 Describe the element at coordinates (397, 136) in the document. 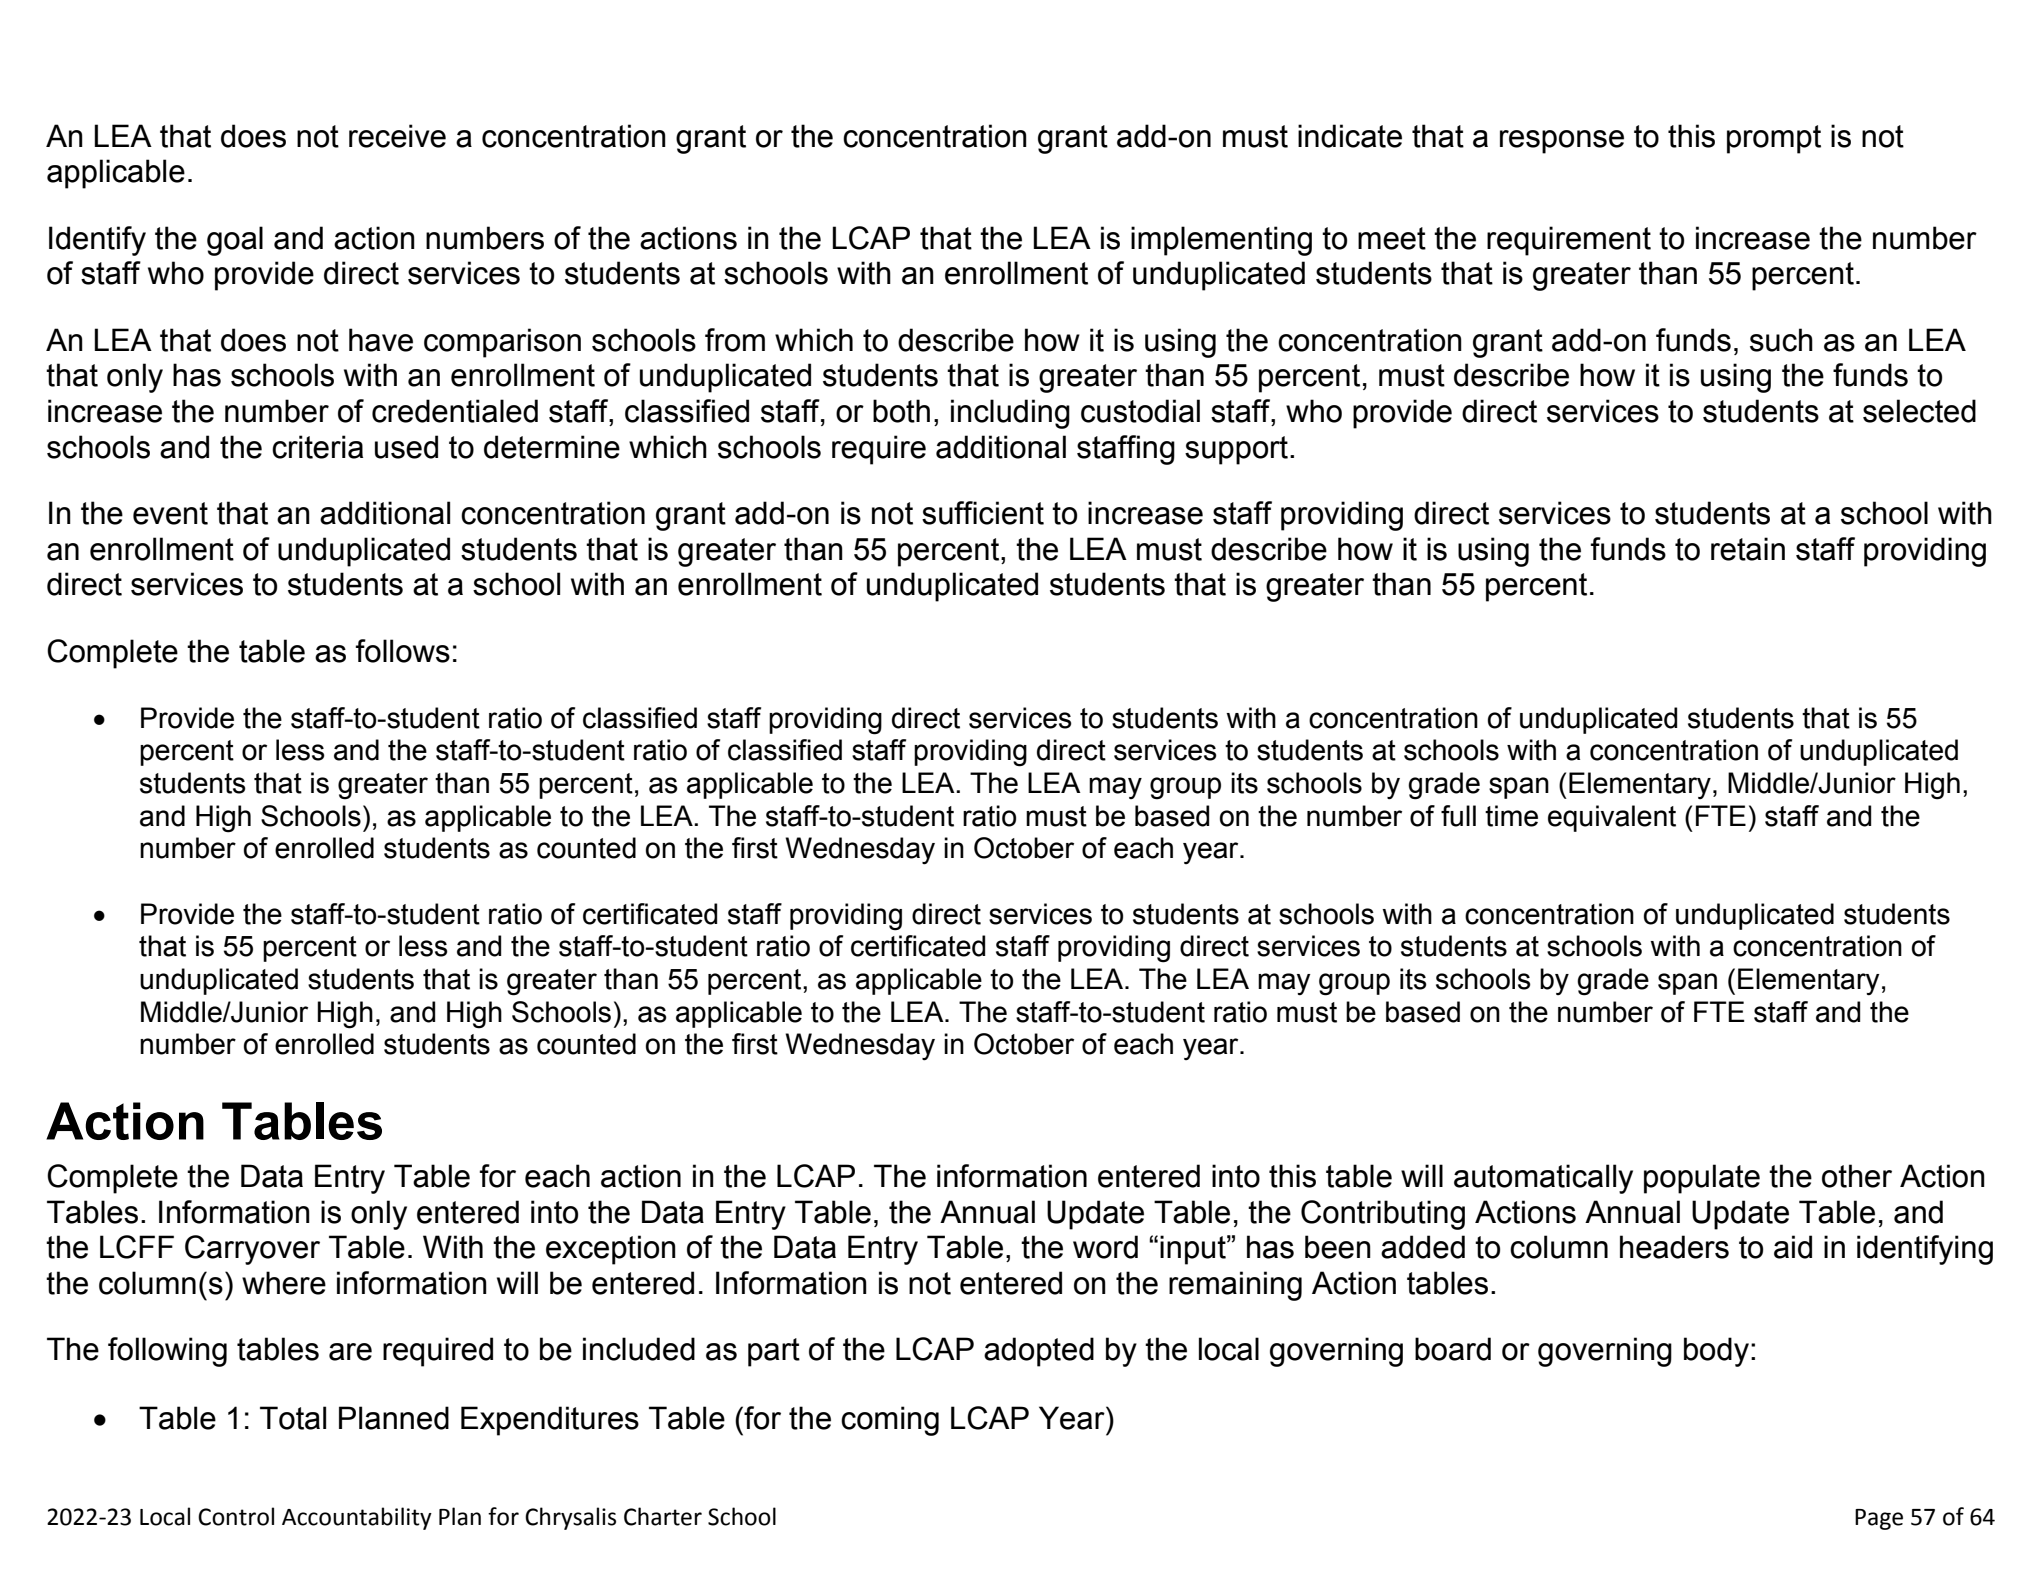

I see `receive` at that location.
